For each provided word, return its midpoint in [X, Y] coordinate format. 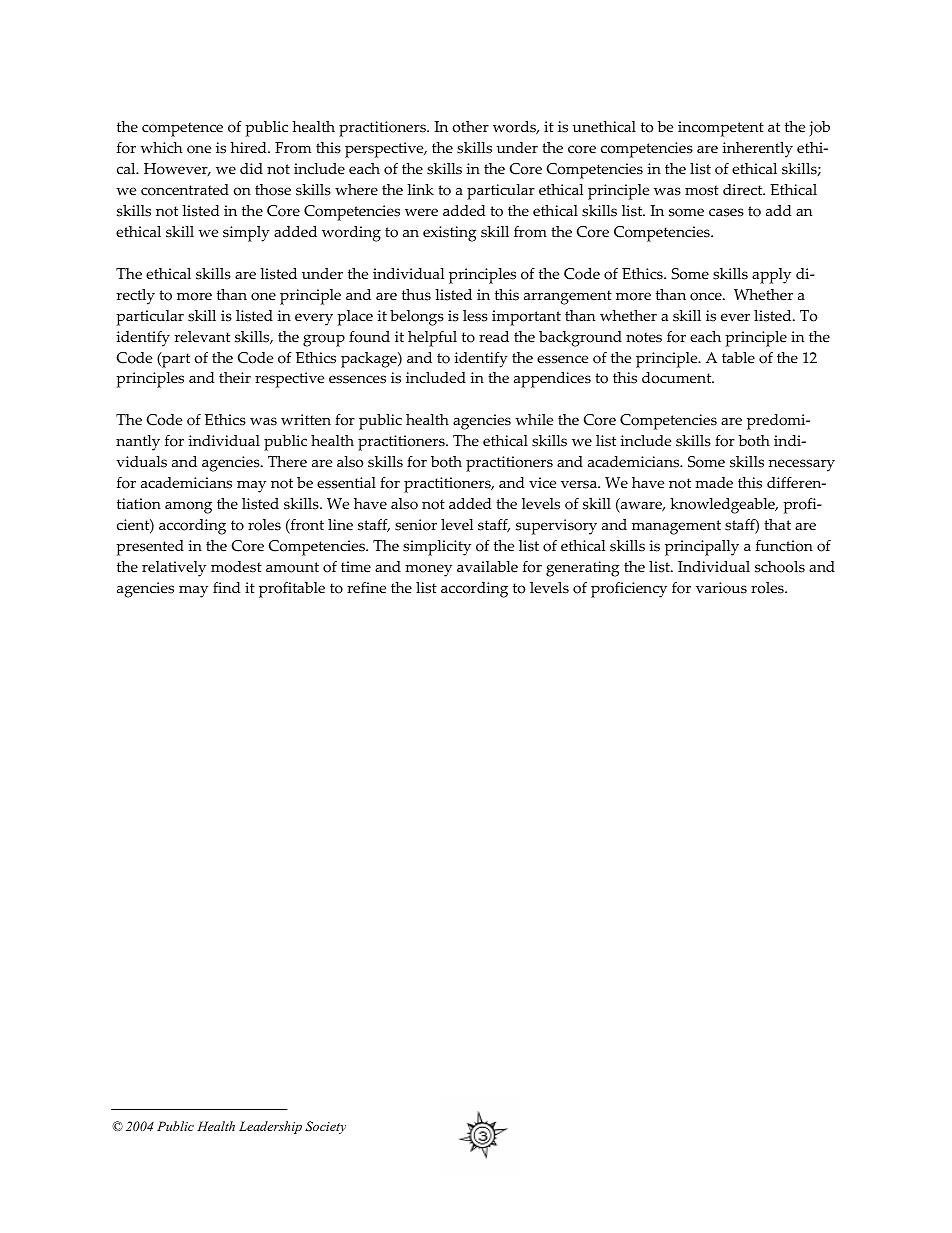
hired [249, 148]
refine [366, 588]
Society [325, 1127]
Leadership [270, 1127]
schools [780, 567]
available [487, 567]
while [534, 420]
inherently [757, 150]
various [721, 588]
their [235, 378]
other [470, 127]
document [678, 378]
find [226, 587]
